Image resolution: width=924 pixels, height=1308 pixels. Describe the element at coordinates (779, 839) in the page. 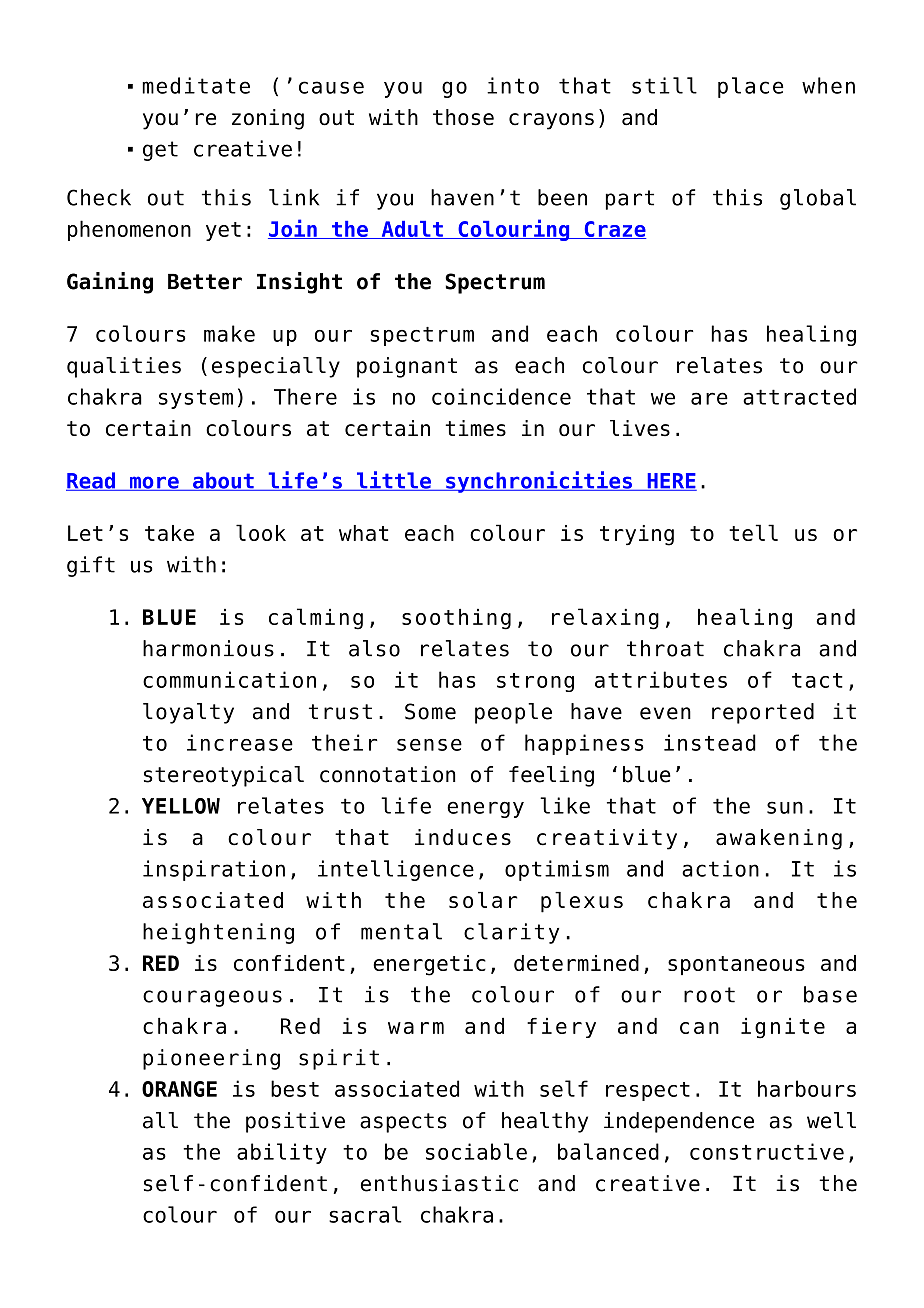

I see `awakening` at that location.
